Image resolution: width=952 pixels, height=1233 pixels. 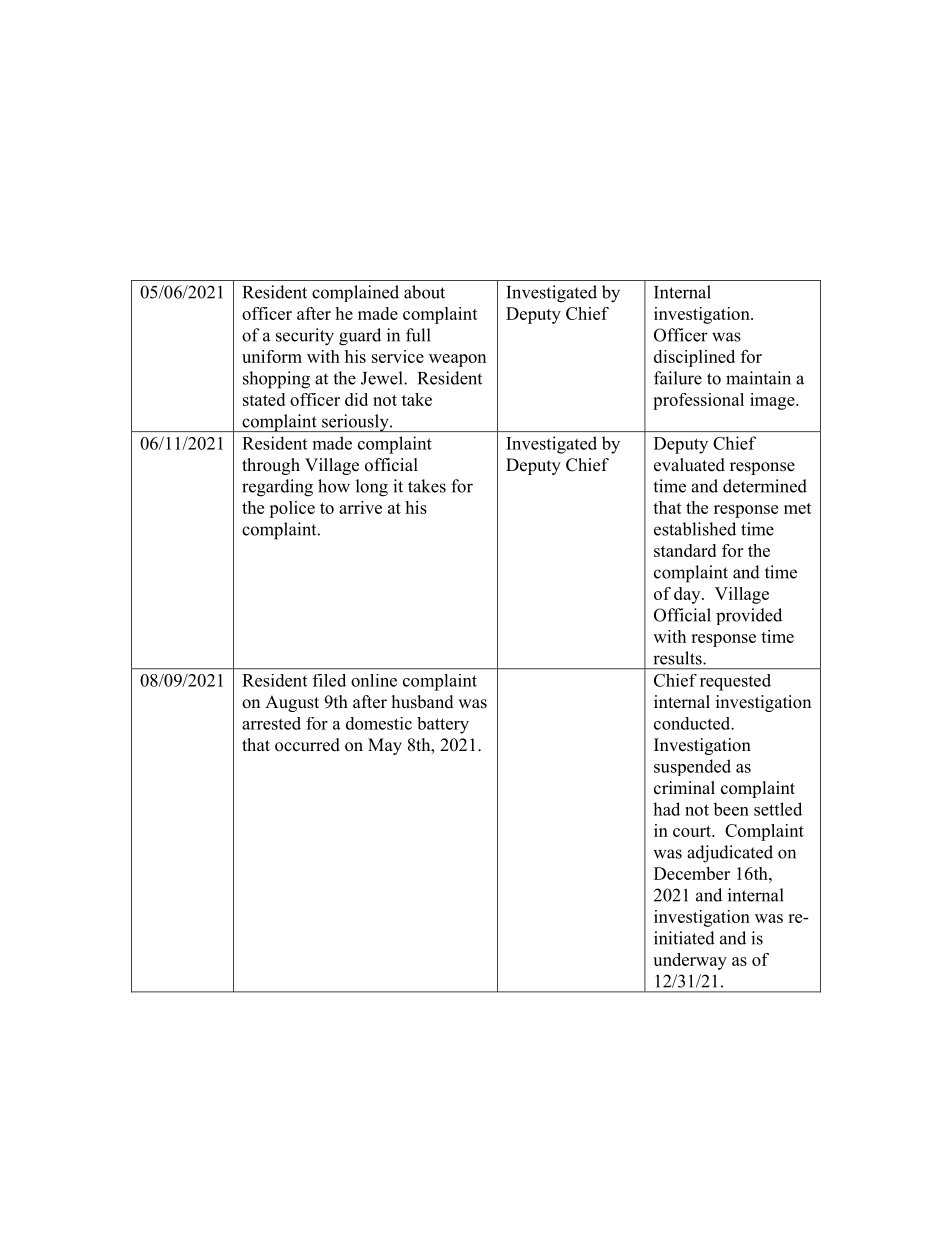 I want to click on disciplined, so click(x=694, y=358).
